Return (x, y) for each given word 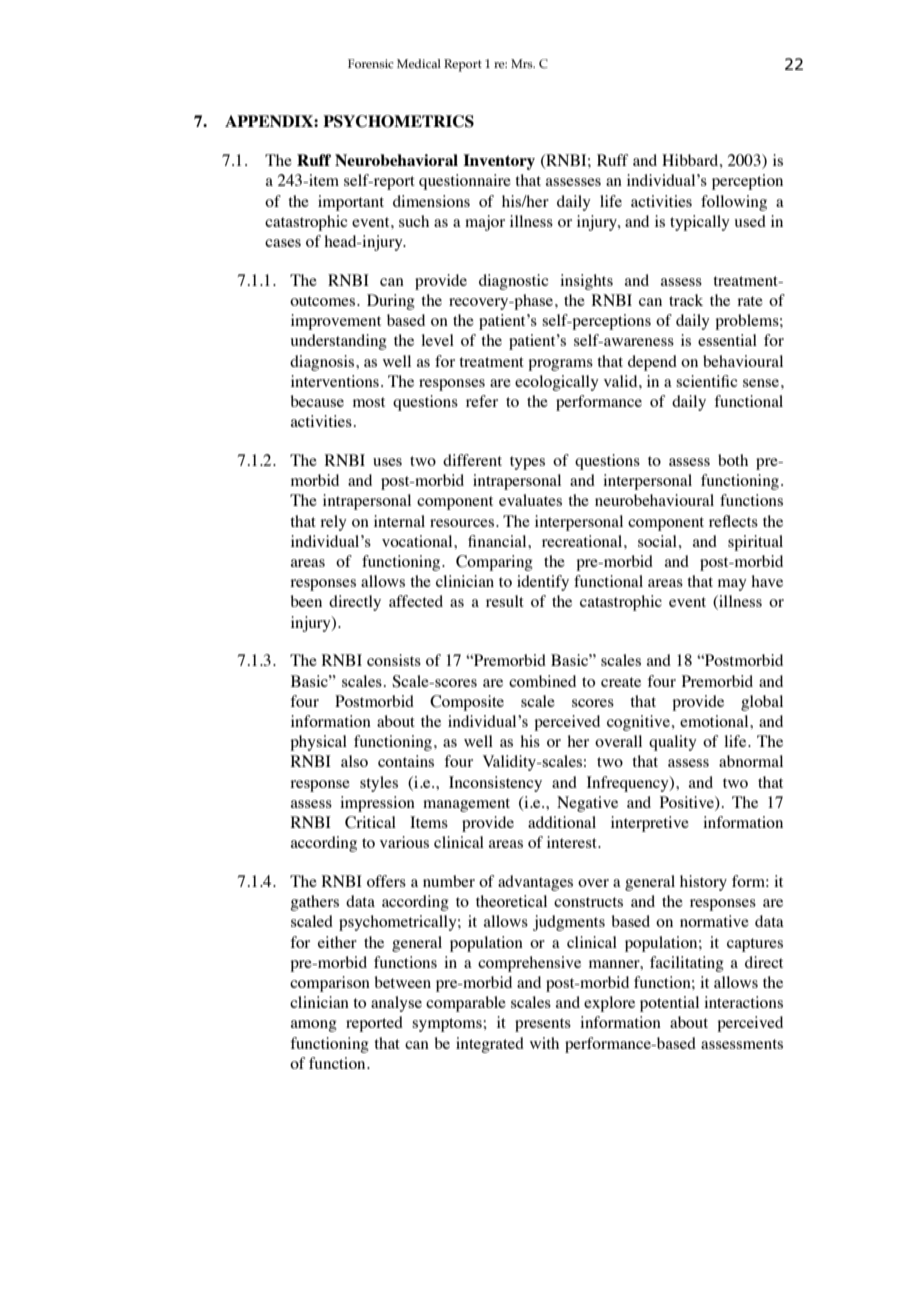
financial (498, 541)
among (314, 1026)
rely (333, 523)
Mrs (523, 63)
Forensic (371, 63)
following (734, 203)
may (732, 585)
